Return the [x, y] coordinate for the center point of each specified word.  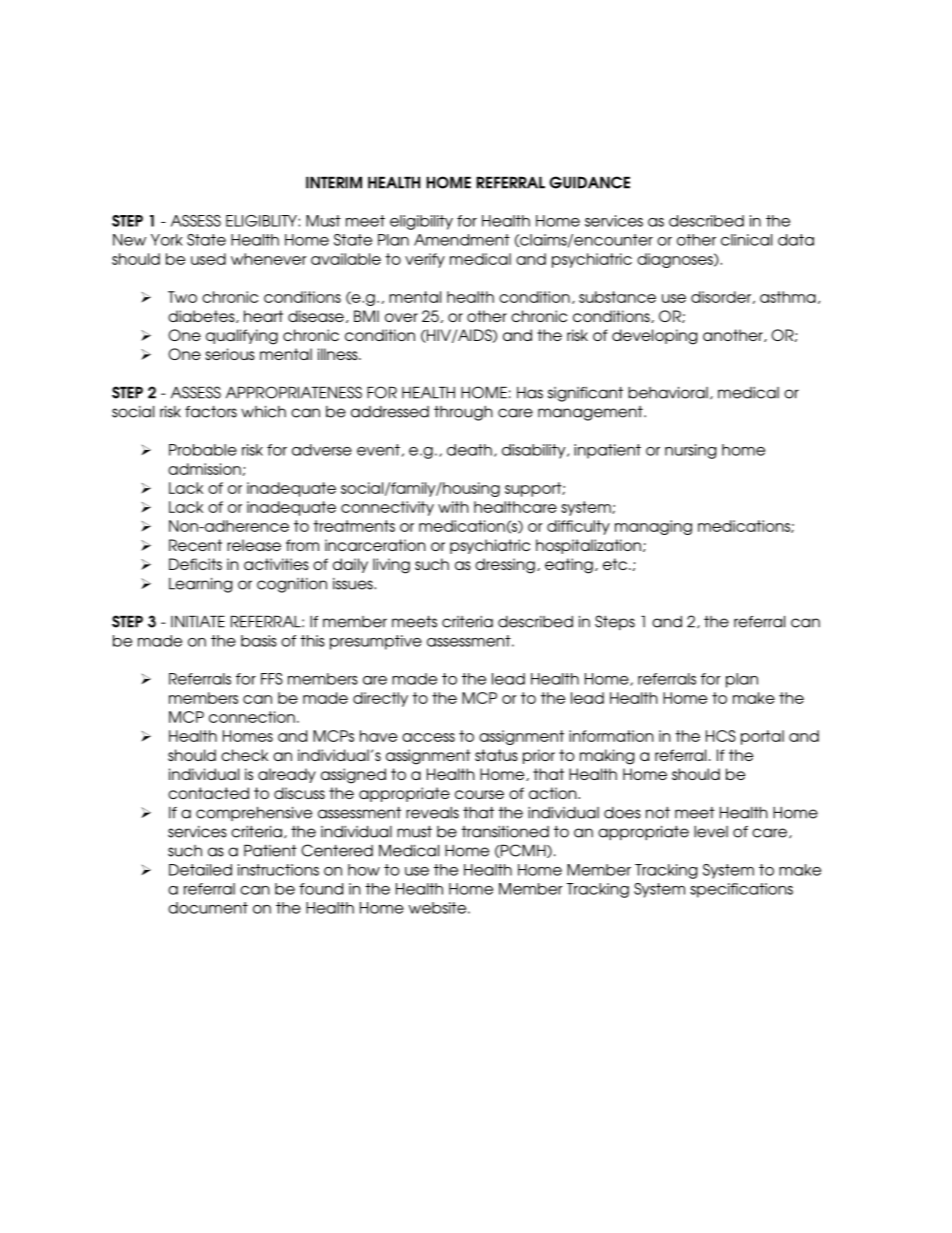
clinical [746, 240]
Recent [195, 545]
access [428, 737]
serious [230, 354]
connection [252, 717]
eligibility [421, 222]
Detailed [200, 870]
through [463, 413]
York [167, 240]
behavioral [668, 392]
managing [653, 527]
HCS [721, 736]
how [364, 870]
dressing [505, 566]
